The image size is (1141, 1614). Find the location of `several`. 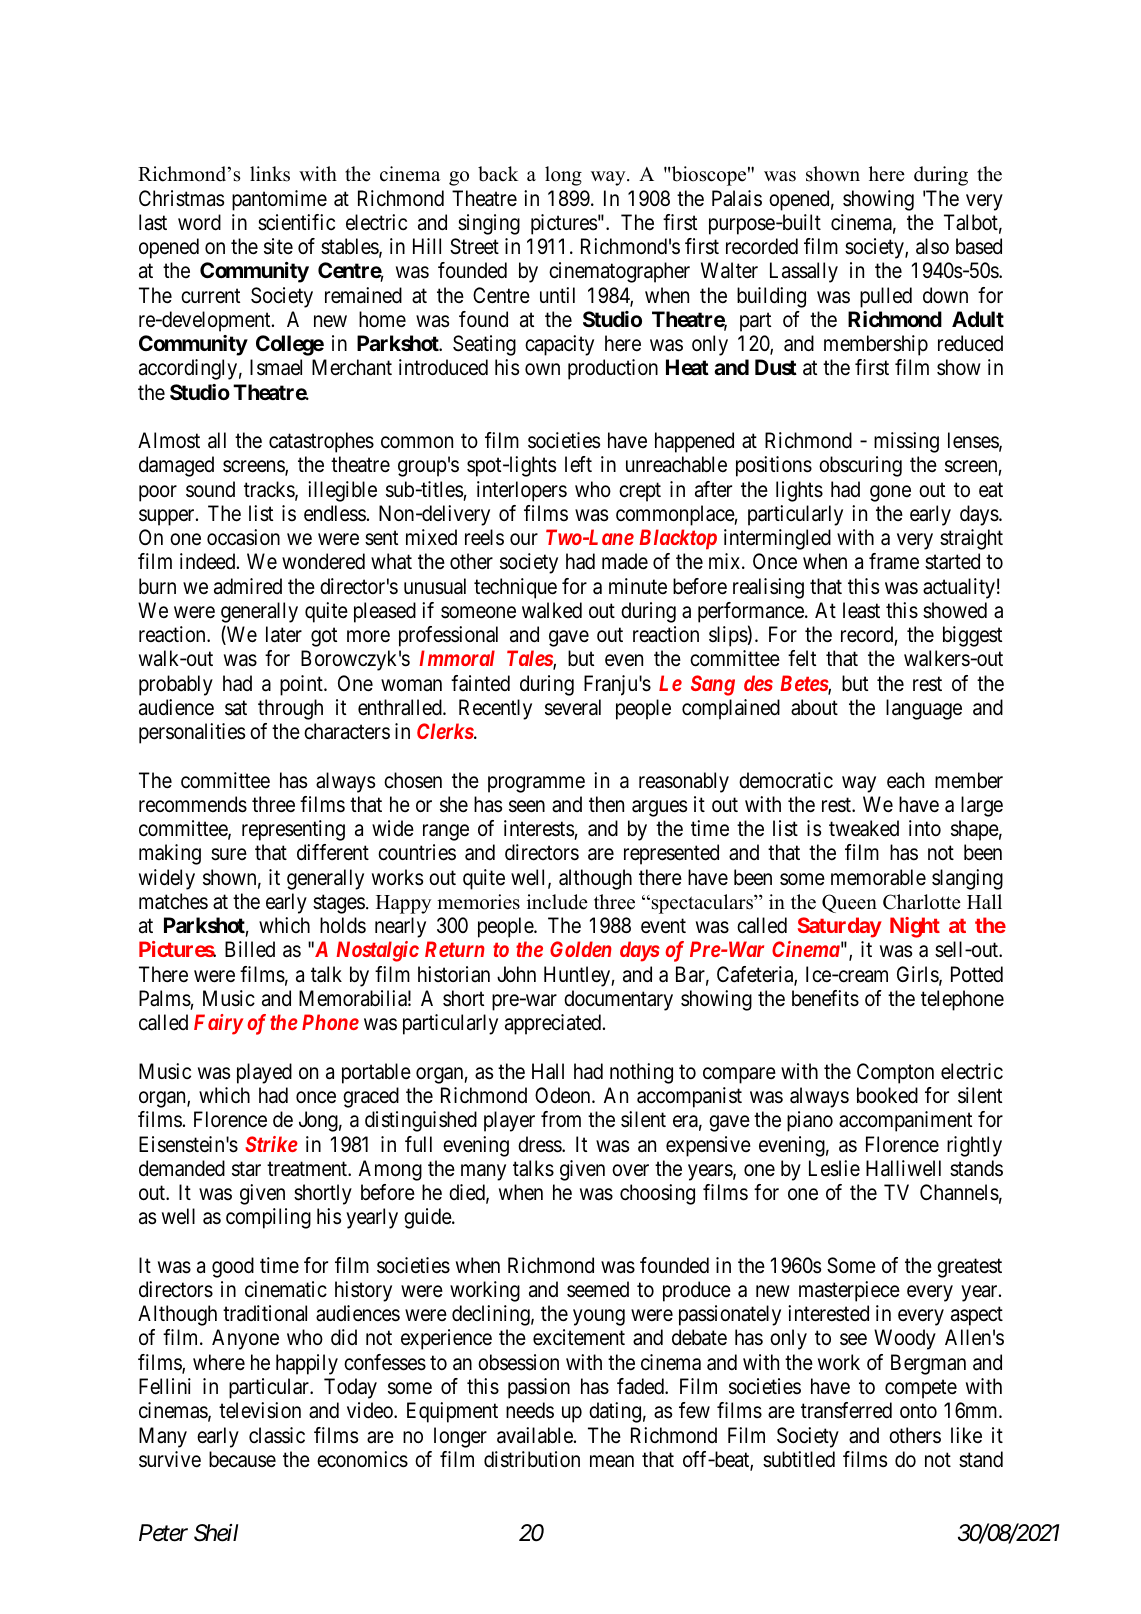

several is located at coordinates (573, 707).
